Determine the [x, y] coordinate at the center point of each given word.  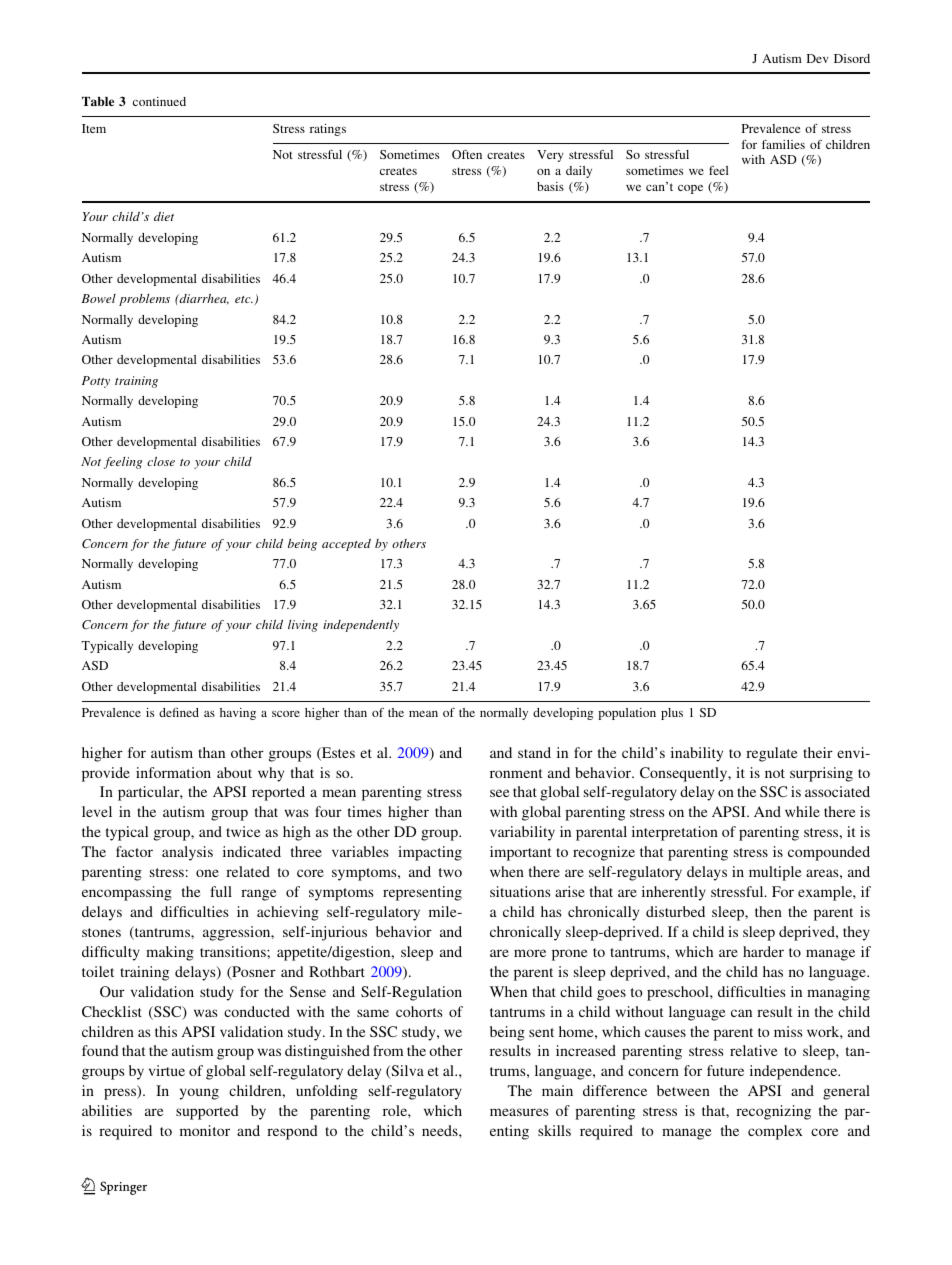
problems [144, 300]
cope [690, 189]
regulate [772, 754]
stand [534, 752]
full [221, 891]
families [783, 144]
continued [159, 101]
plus [672, 714]
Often [467, 154]
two [450, 872]
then [768, 911]
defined [179, 712]
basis [550, 186]
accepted [346, 545]
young [199, 1094]
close [161, 461]
